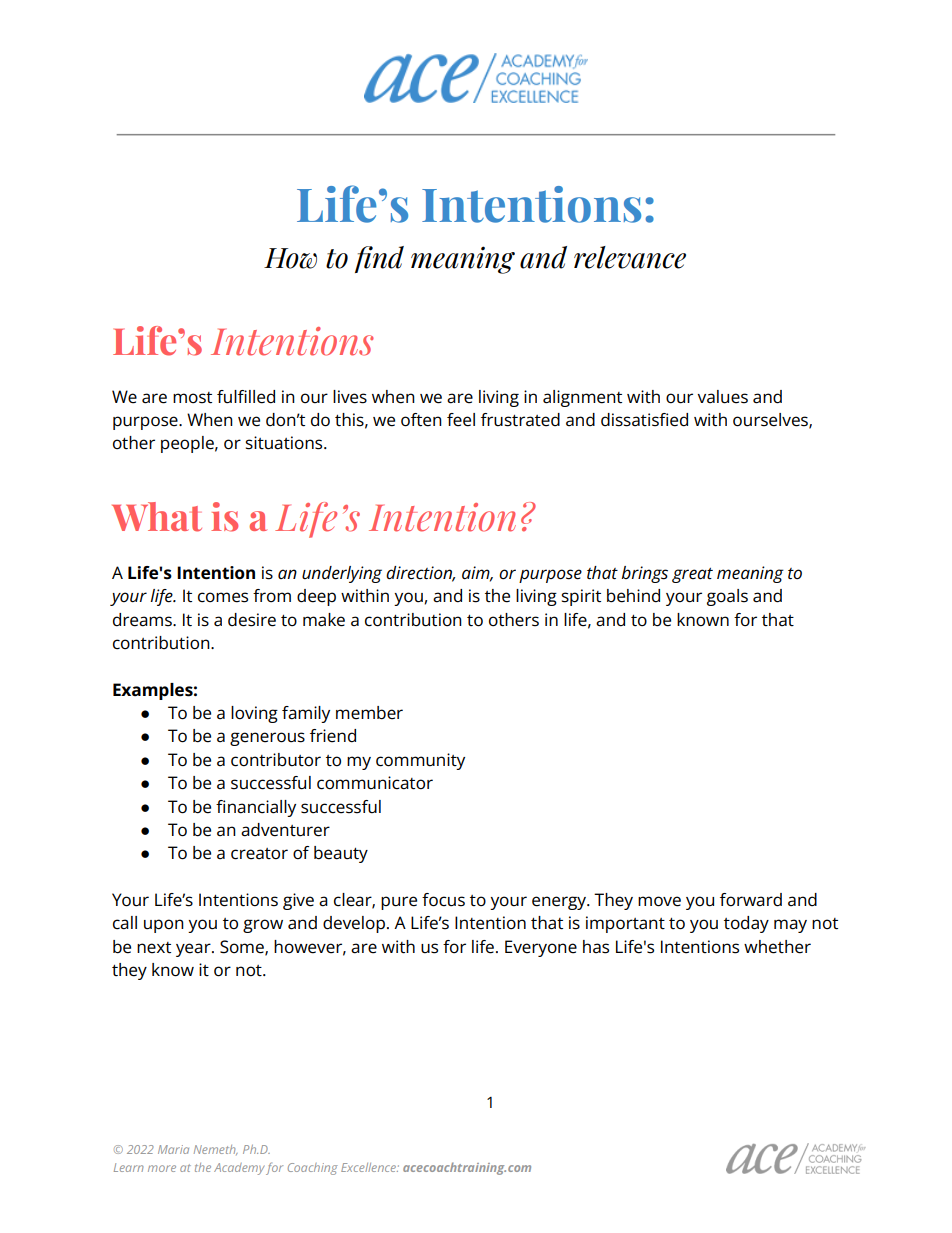  I want to click on feel, so click(461, 420).
